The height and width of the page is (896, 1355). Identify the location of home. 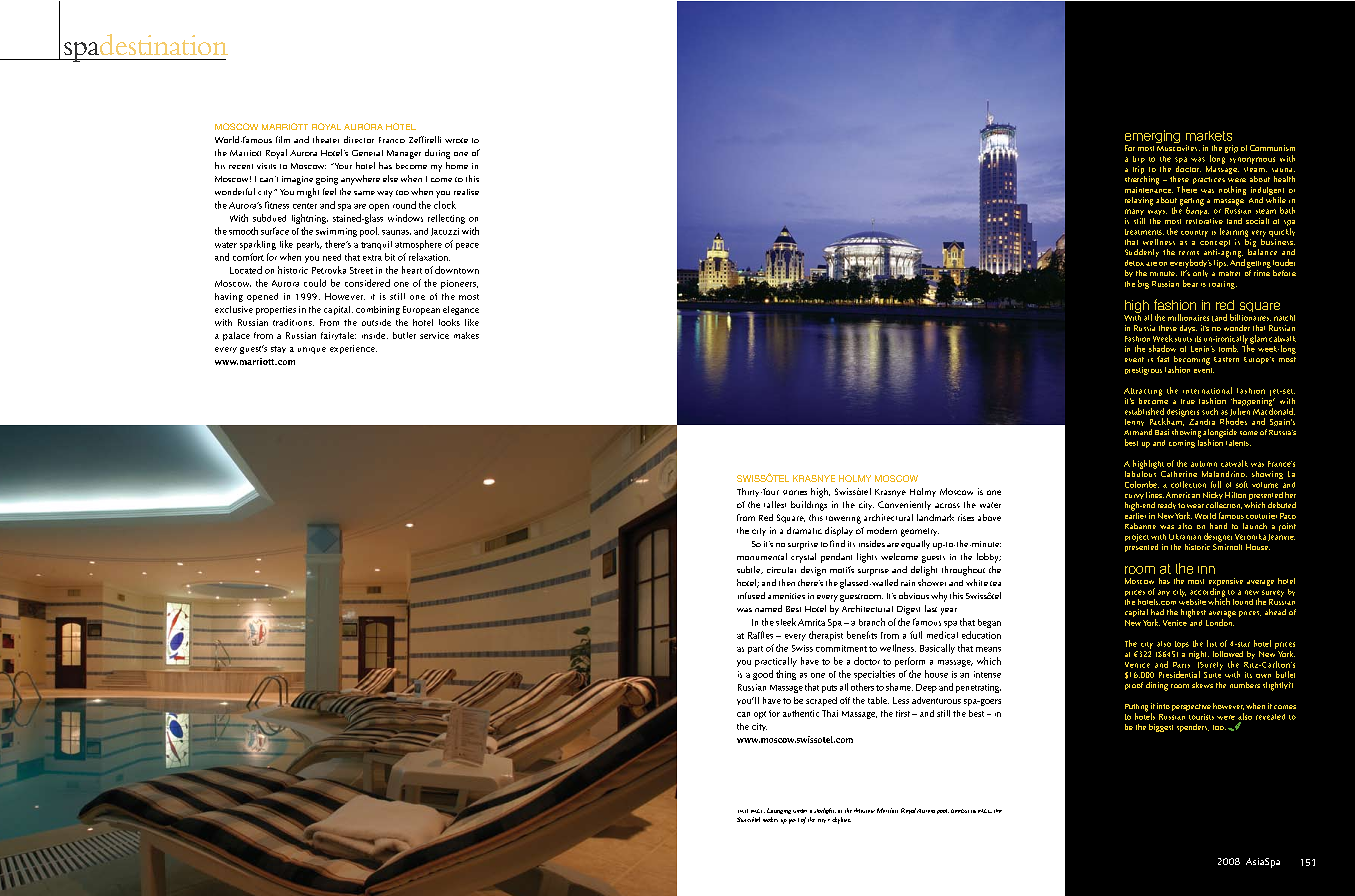
(457, 165).
